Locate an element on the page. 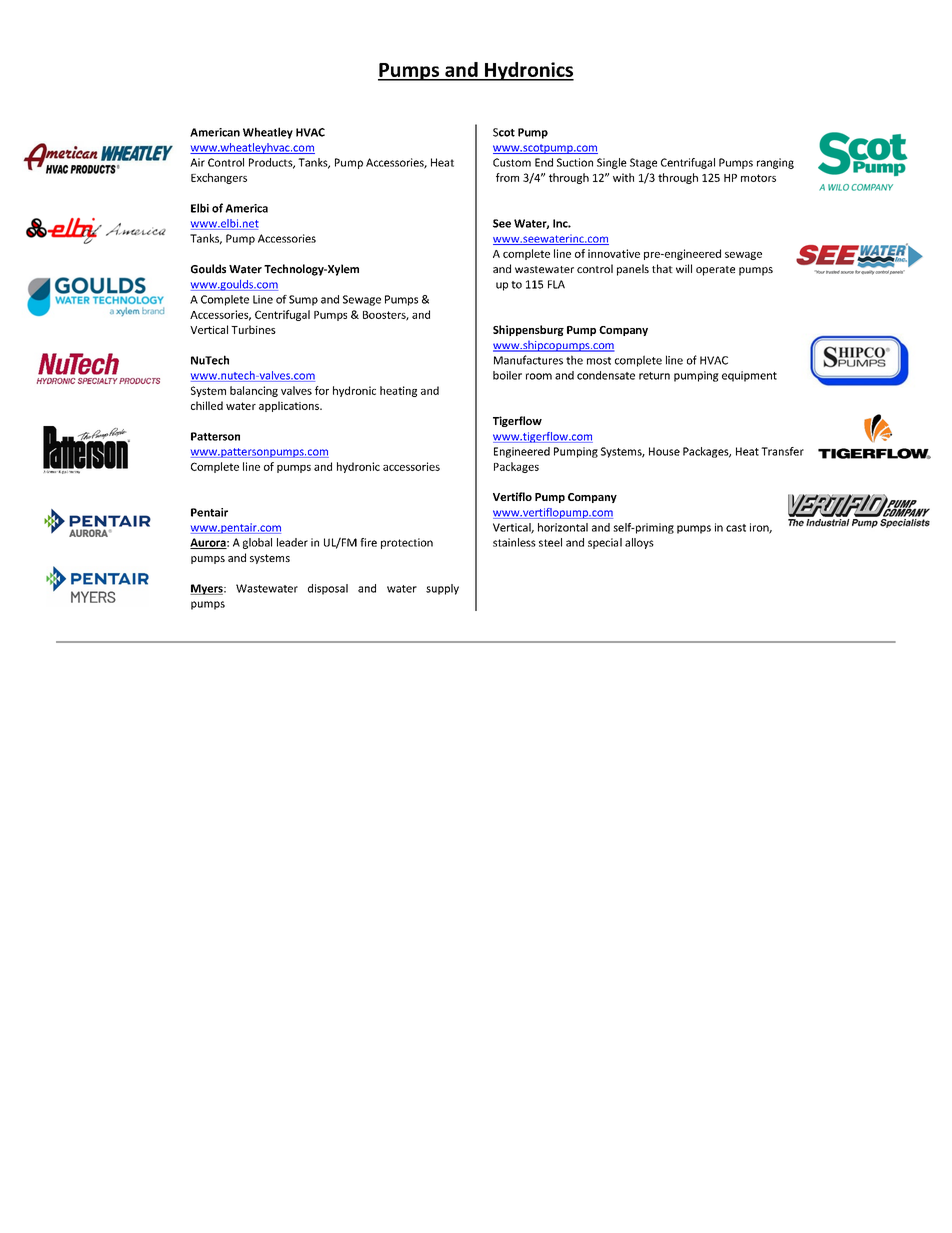 This document has width=952, height=1233. Exchangers is located at coordinates (219, 178).
